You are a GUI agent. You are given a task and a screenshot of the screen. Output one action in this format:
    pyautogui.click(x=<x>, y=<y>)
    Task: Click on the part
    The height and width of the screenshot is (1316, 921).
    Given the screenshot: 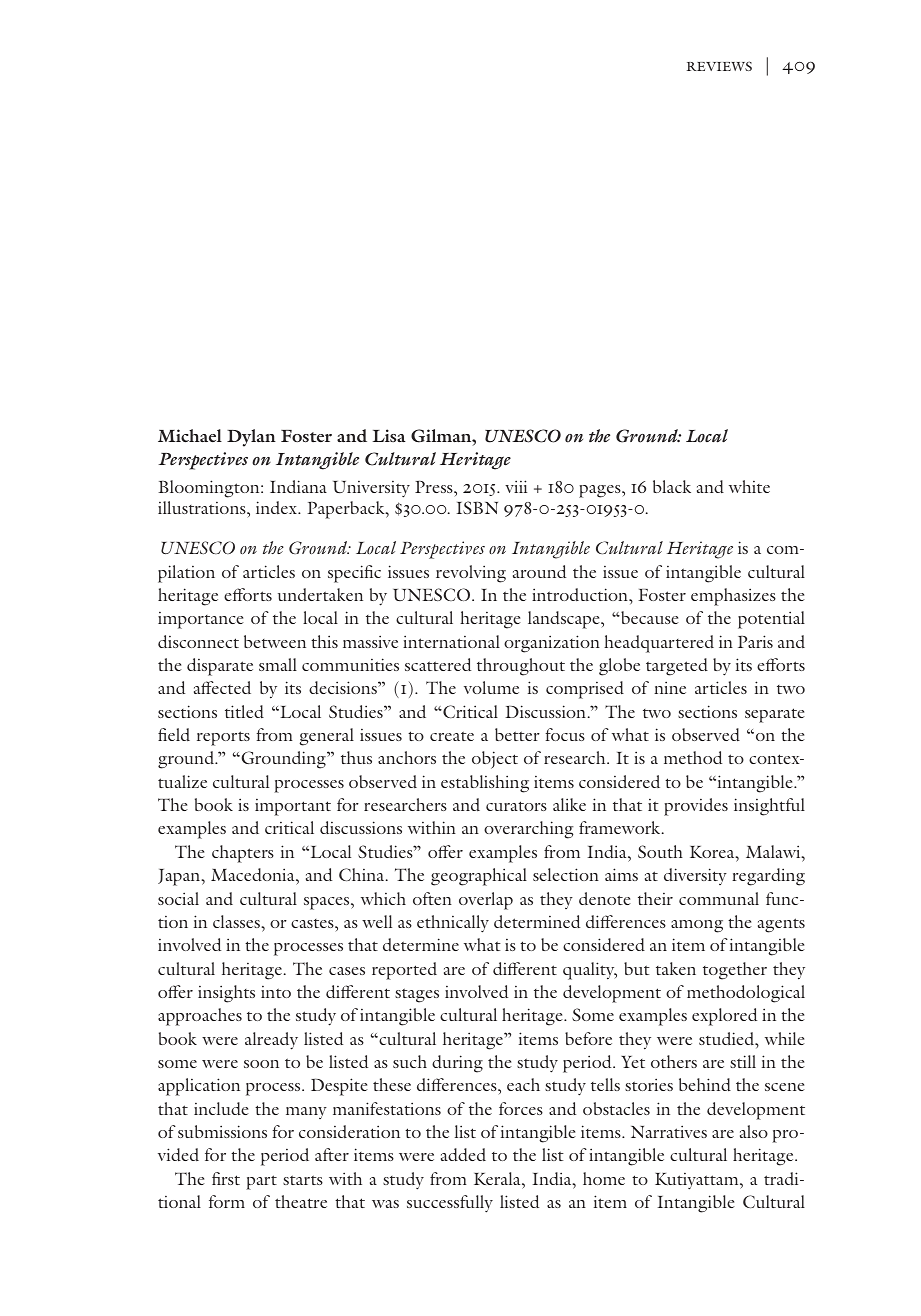 What is the action you would take?
    pyautogui.click(x=261, y=1182)
